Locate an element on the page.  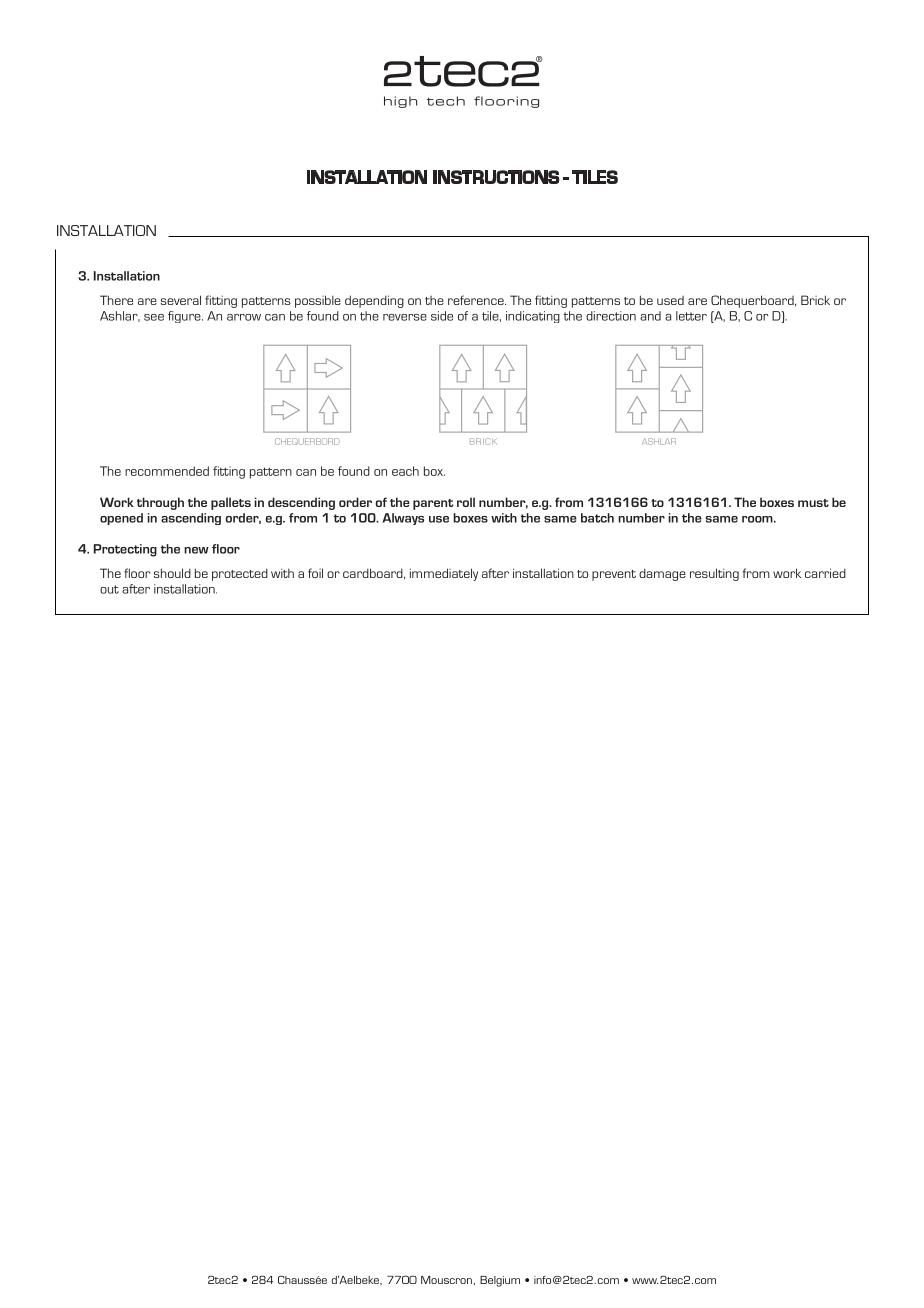
foil is located at coordinates (315, 573).
